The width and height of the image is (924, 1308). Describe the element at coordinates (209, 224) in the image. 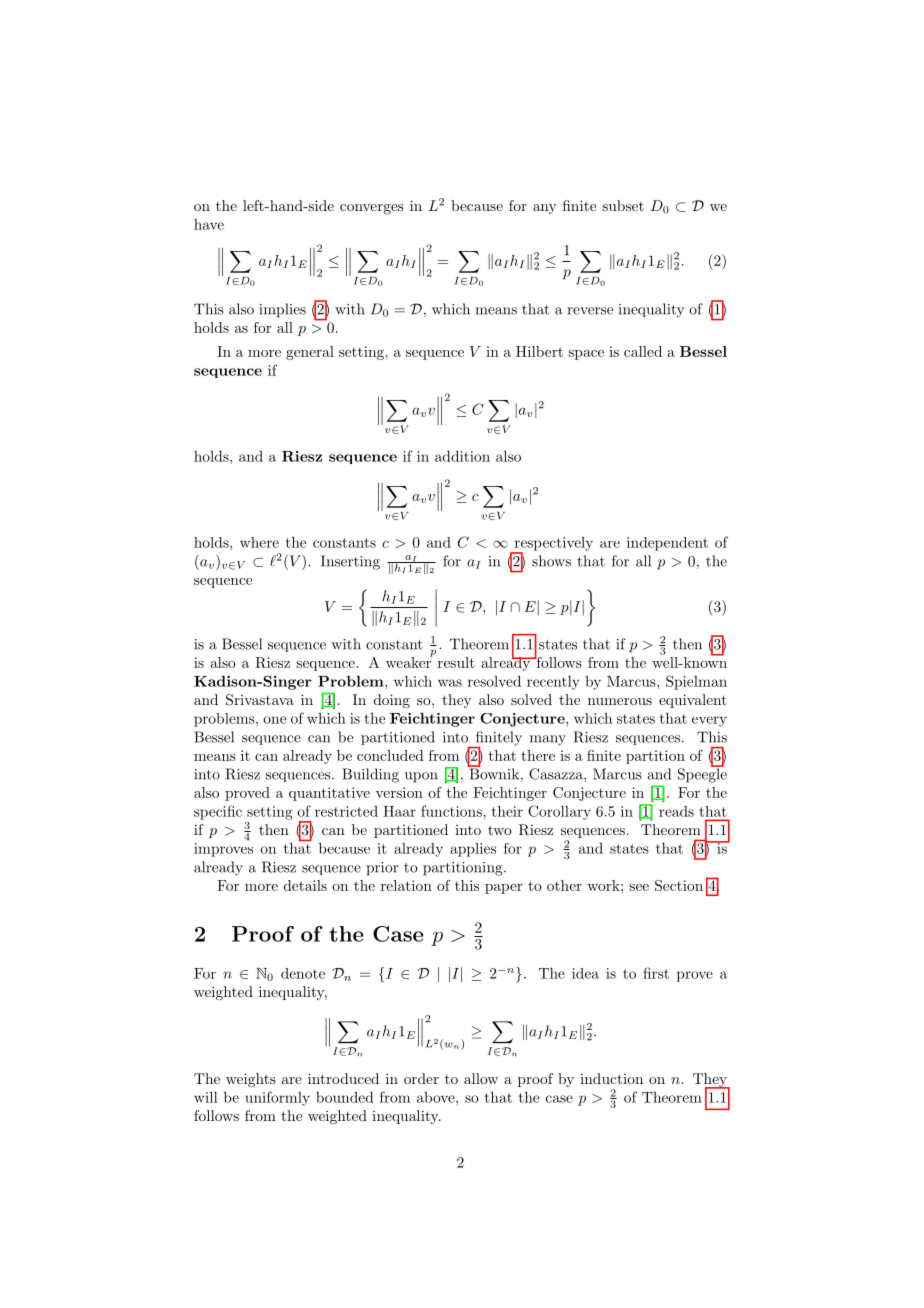

I see `have` at that location.
